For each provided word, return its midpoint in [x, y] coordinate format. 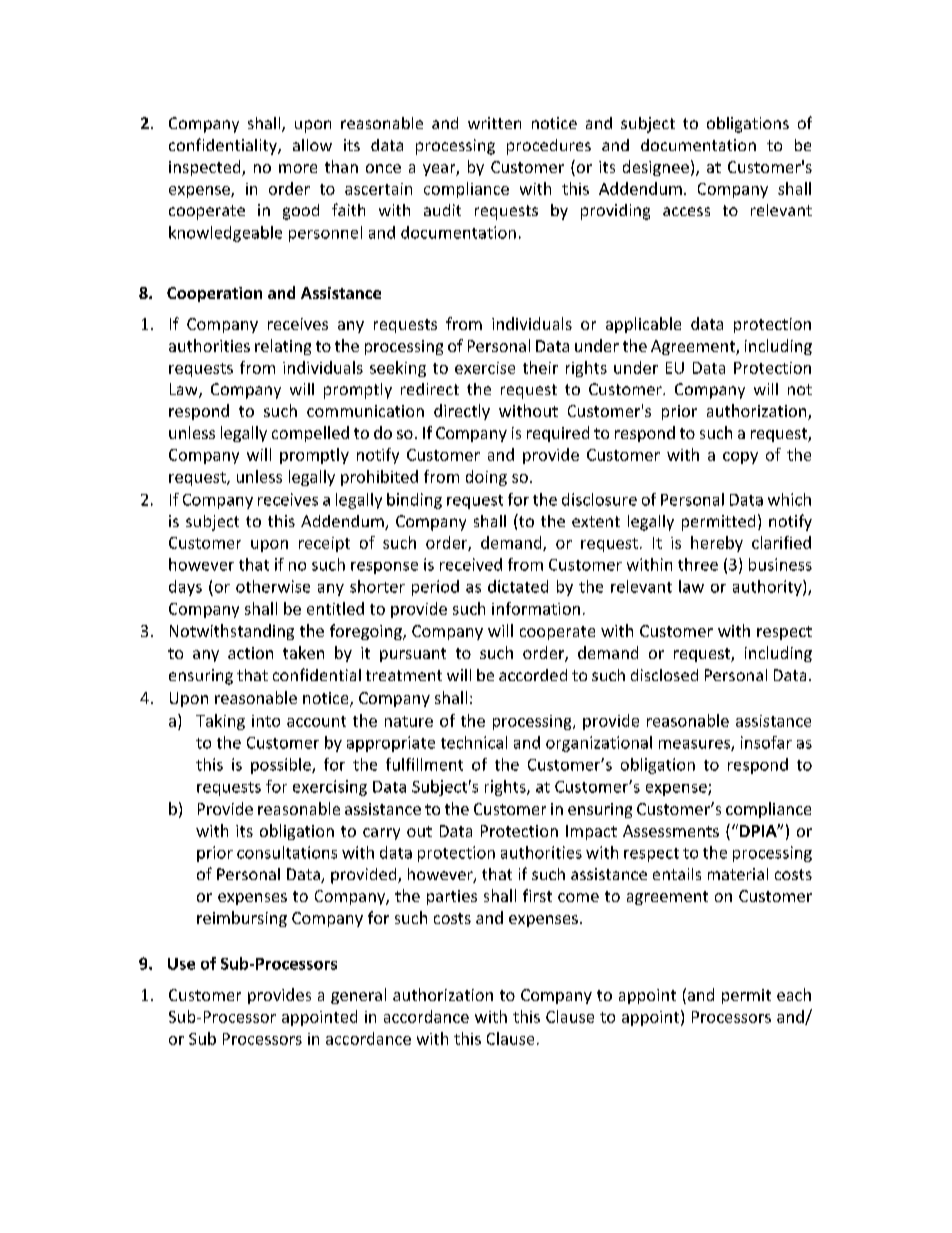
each [794, 994]
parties [452, 897]
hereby [717, 544]
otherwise [273, 586]
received [471, 564]
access [686, 211]
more [298, 168]
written [494, 123]
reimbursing [242, 919]
